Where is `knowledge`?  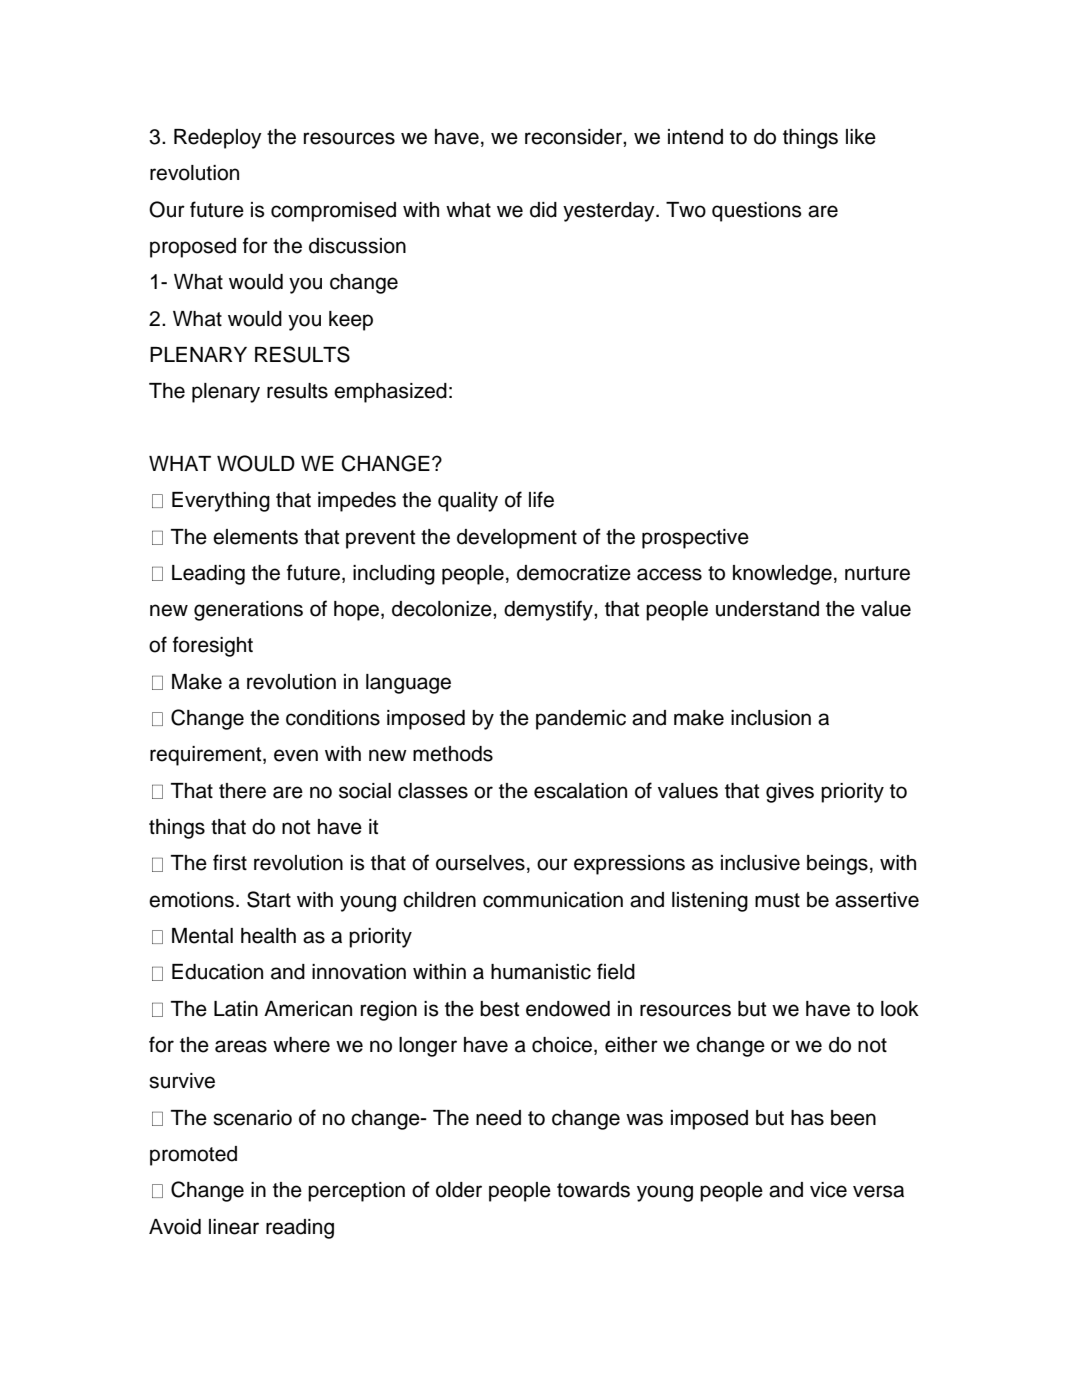 knowledge is located at coordinates (782, 575).
